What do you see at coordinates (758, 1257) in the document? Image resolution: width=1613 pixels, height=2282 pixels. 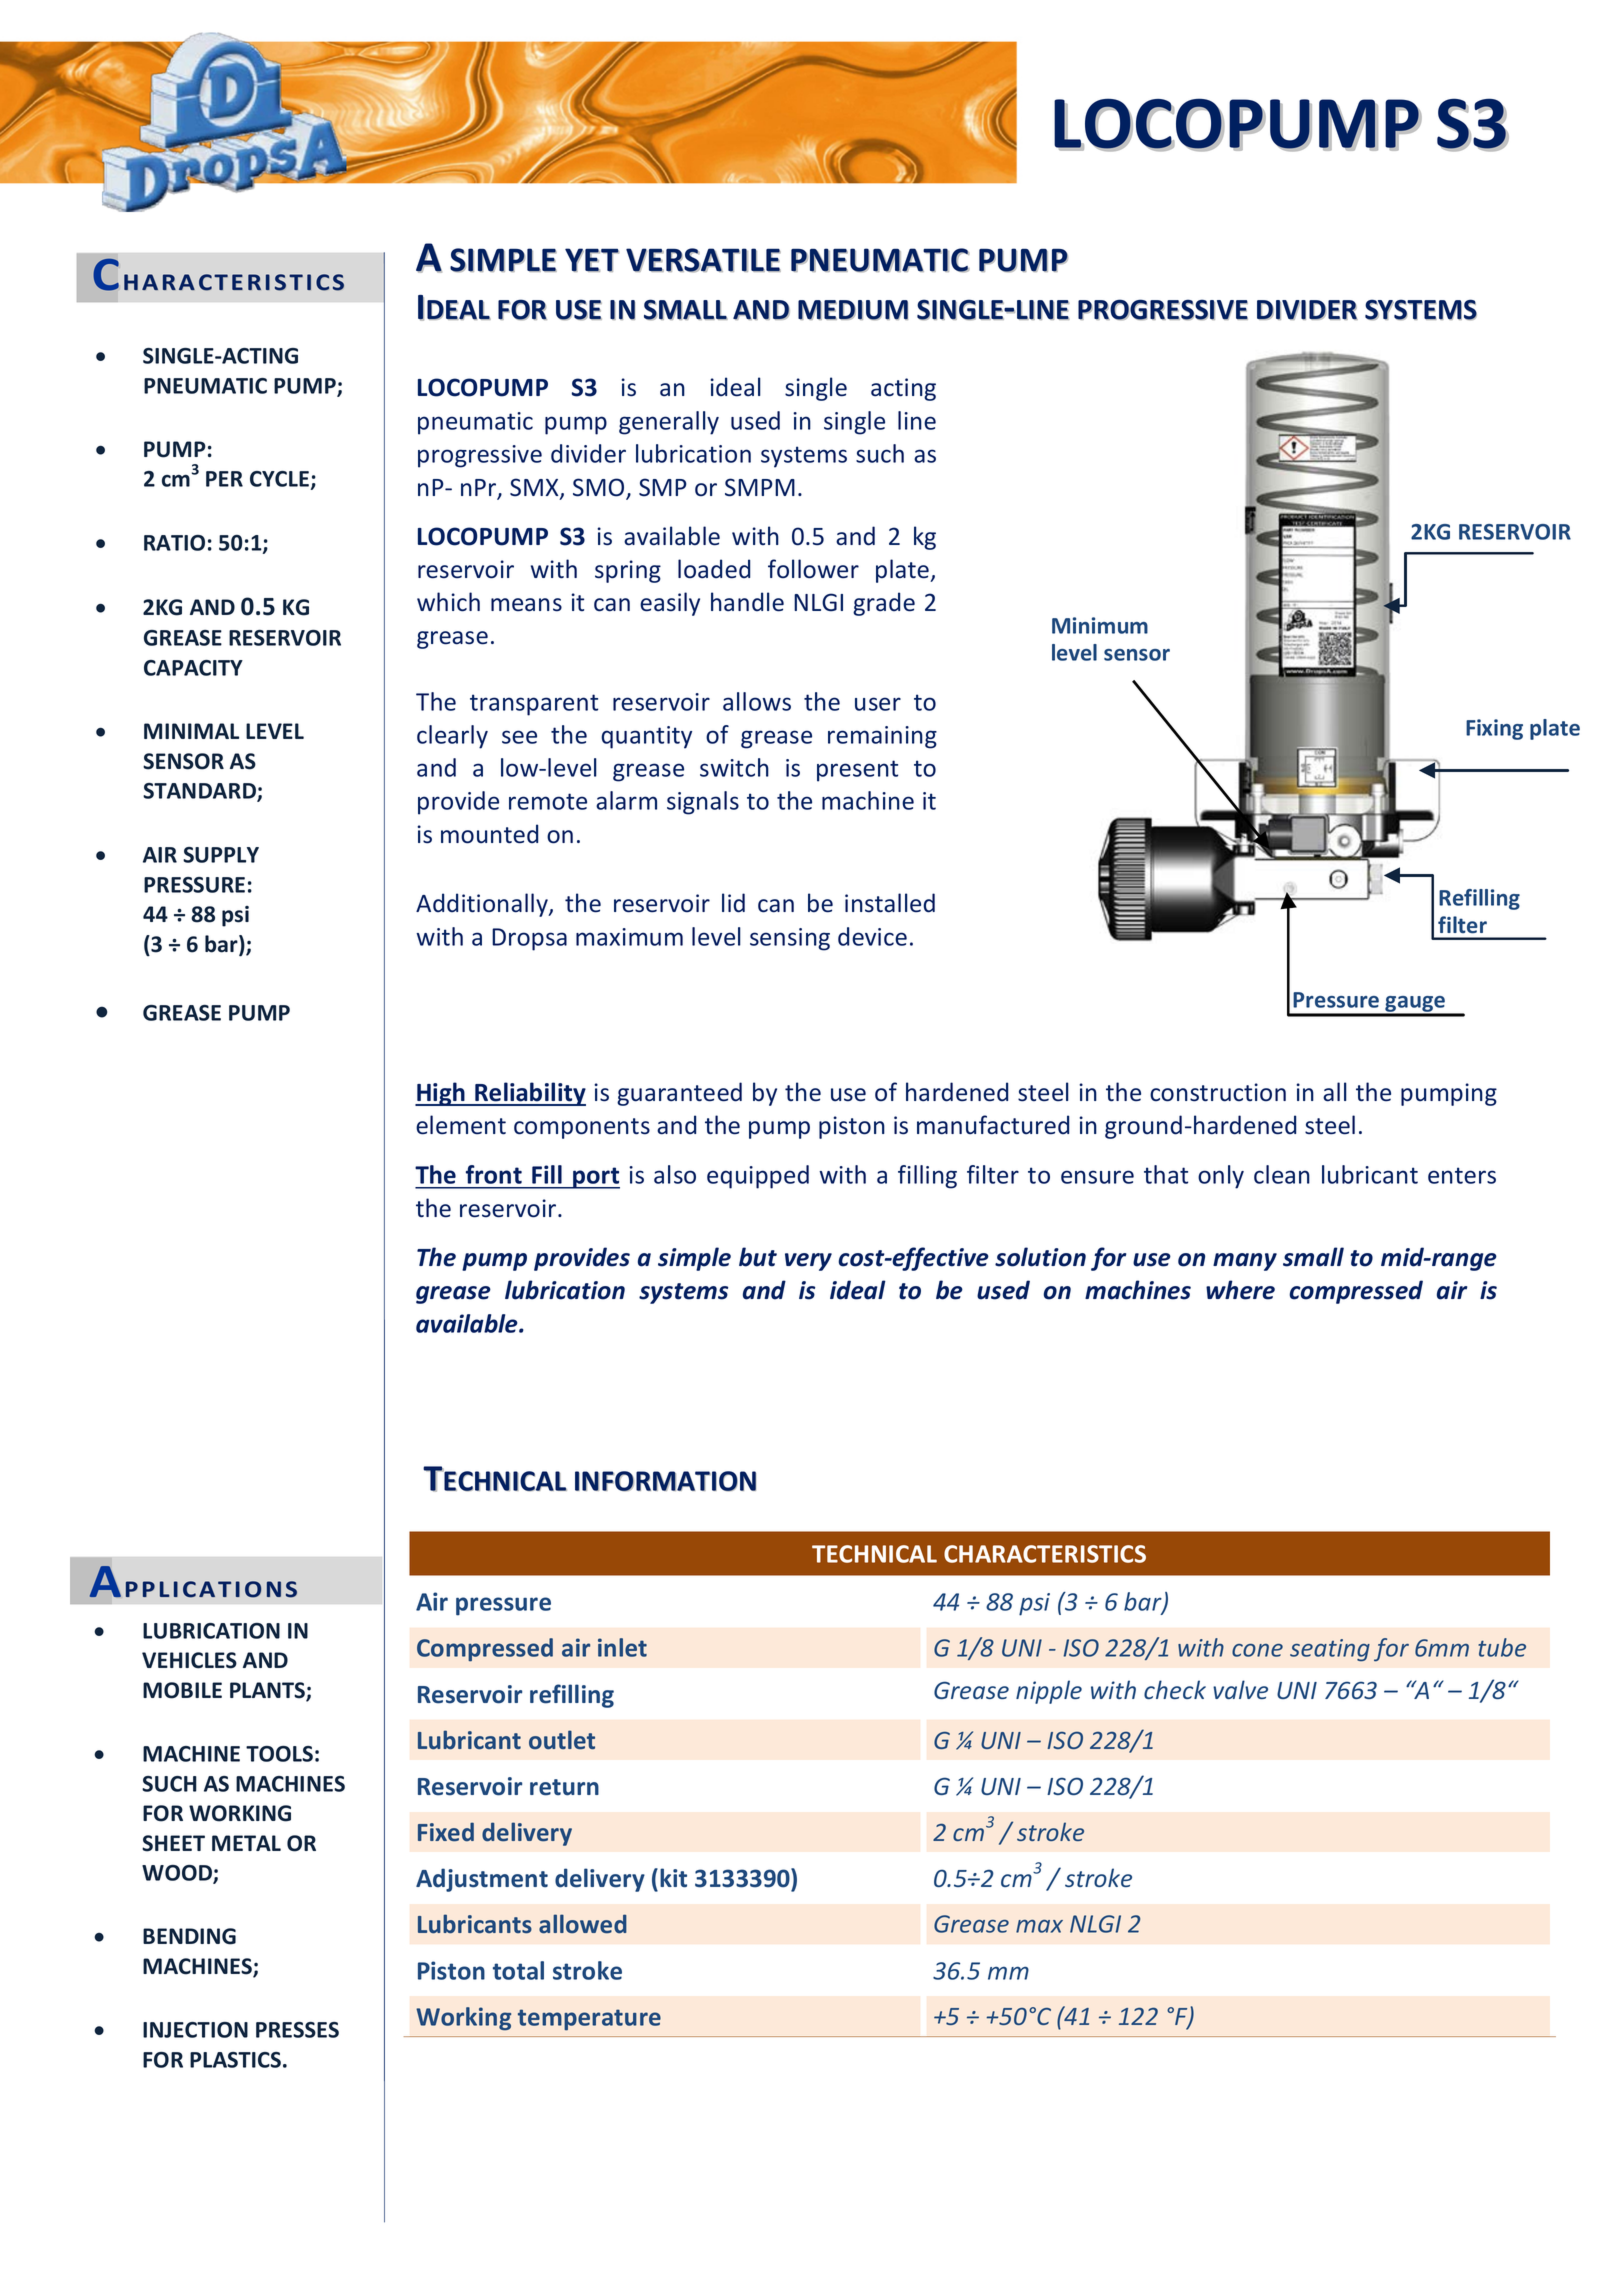 I see `but` at bounding box center [758, 1257].
